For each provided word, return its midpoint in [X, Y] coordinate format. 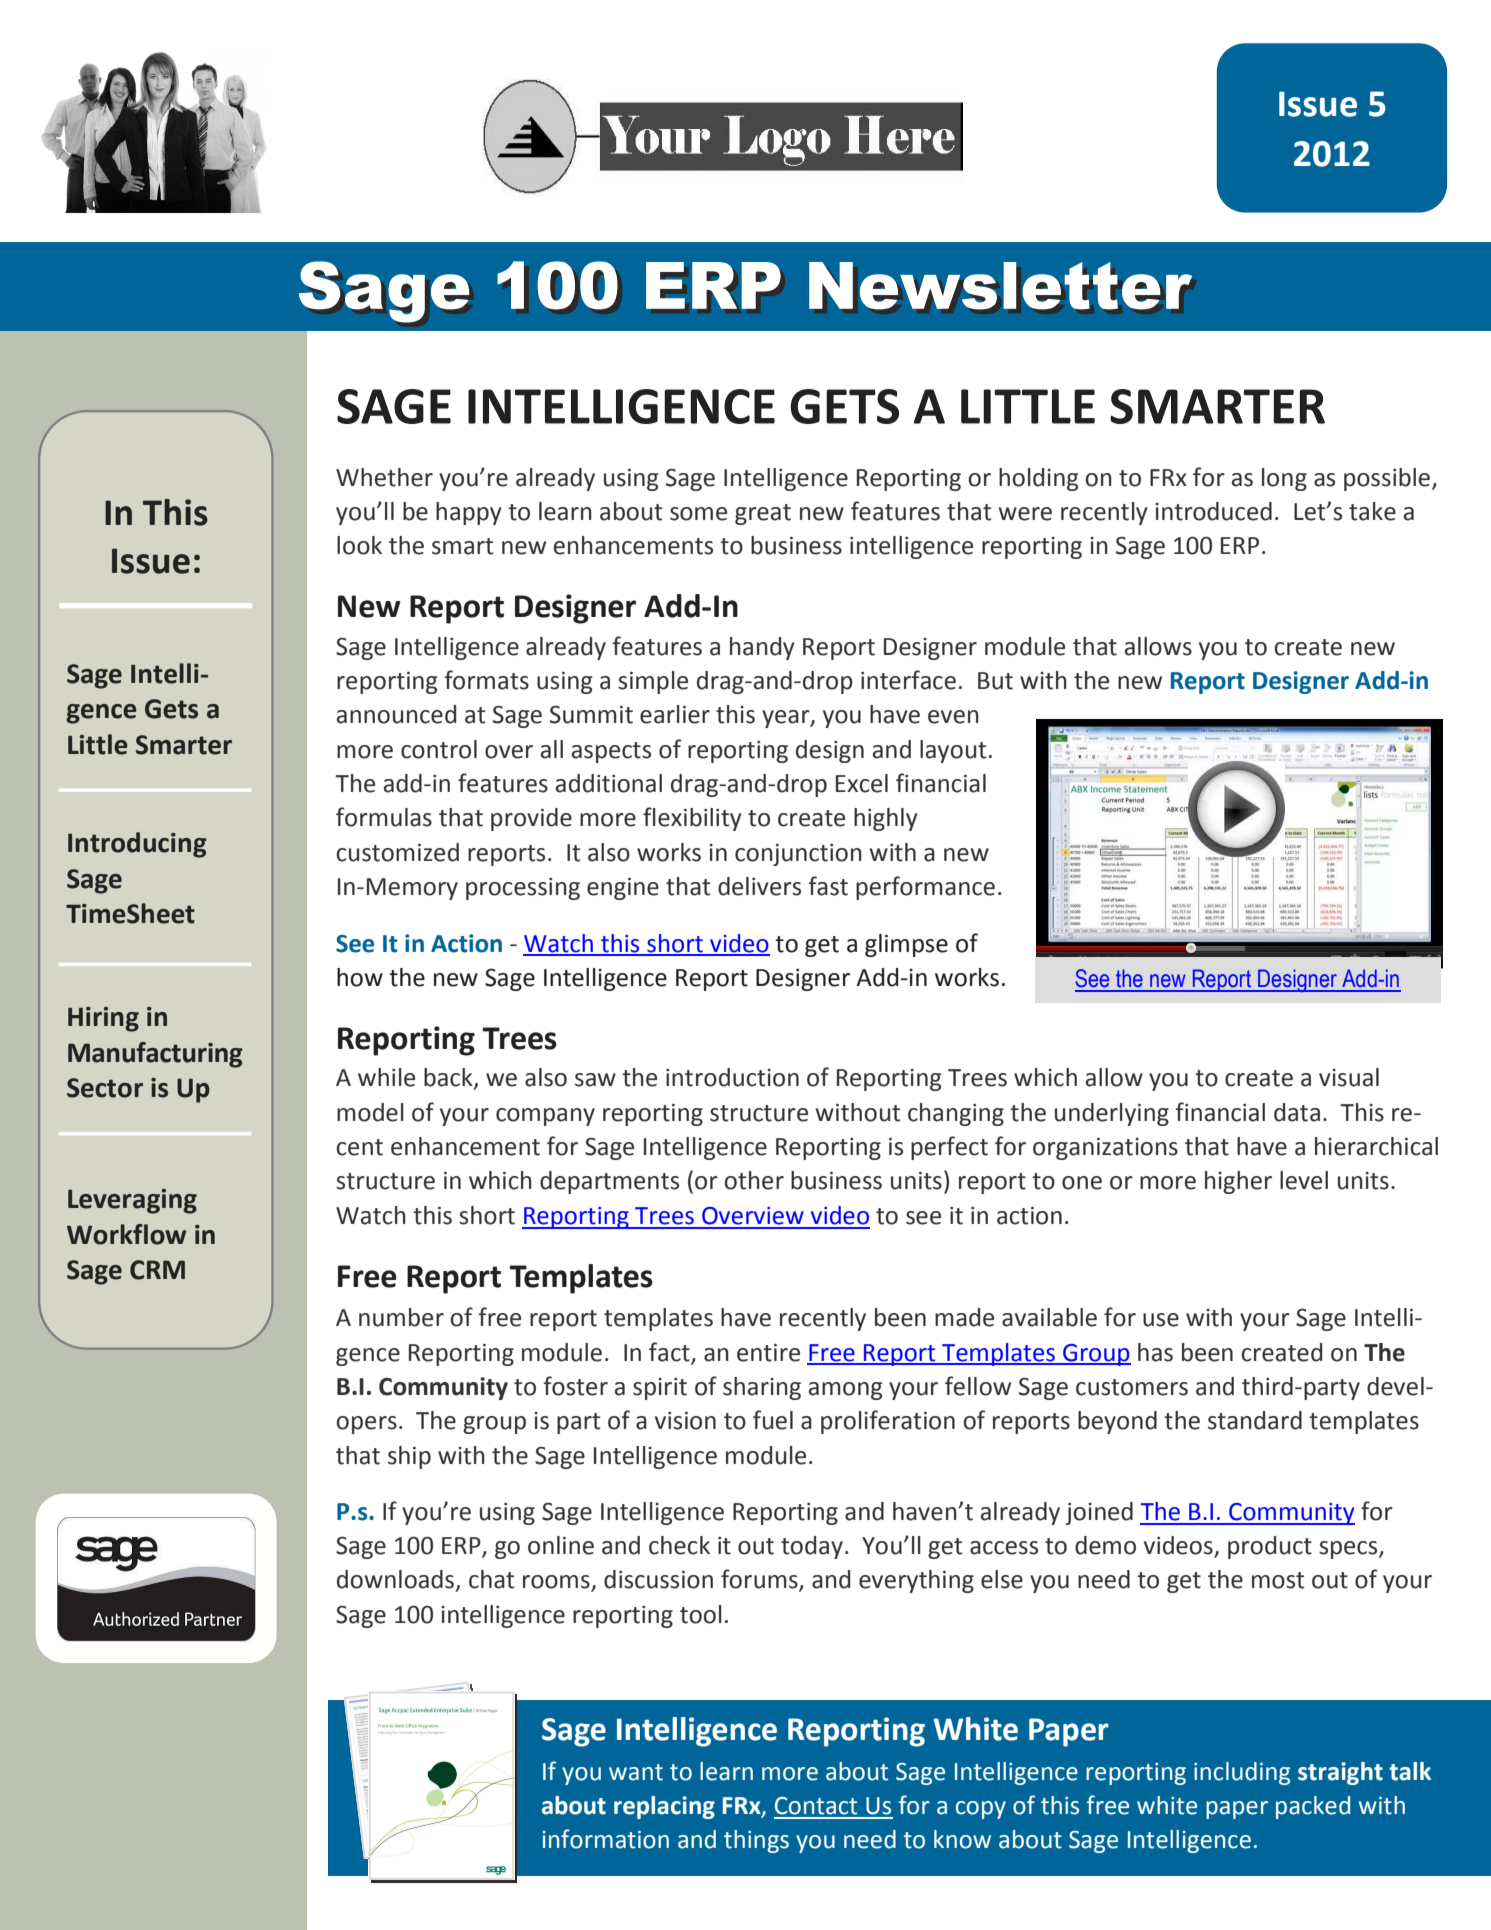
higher [1238, 1182]
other [754, 1180]
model [370, 1112]
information [606, 1839]
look [359, 545]
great [763, 514]
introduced [1213, 511]
